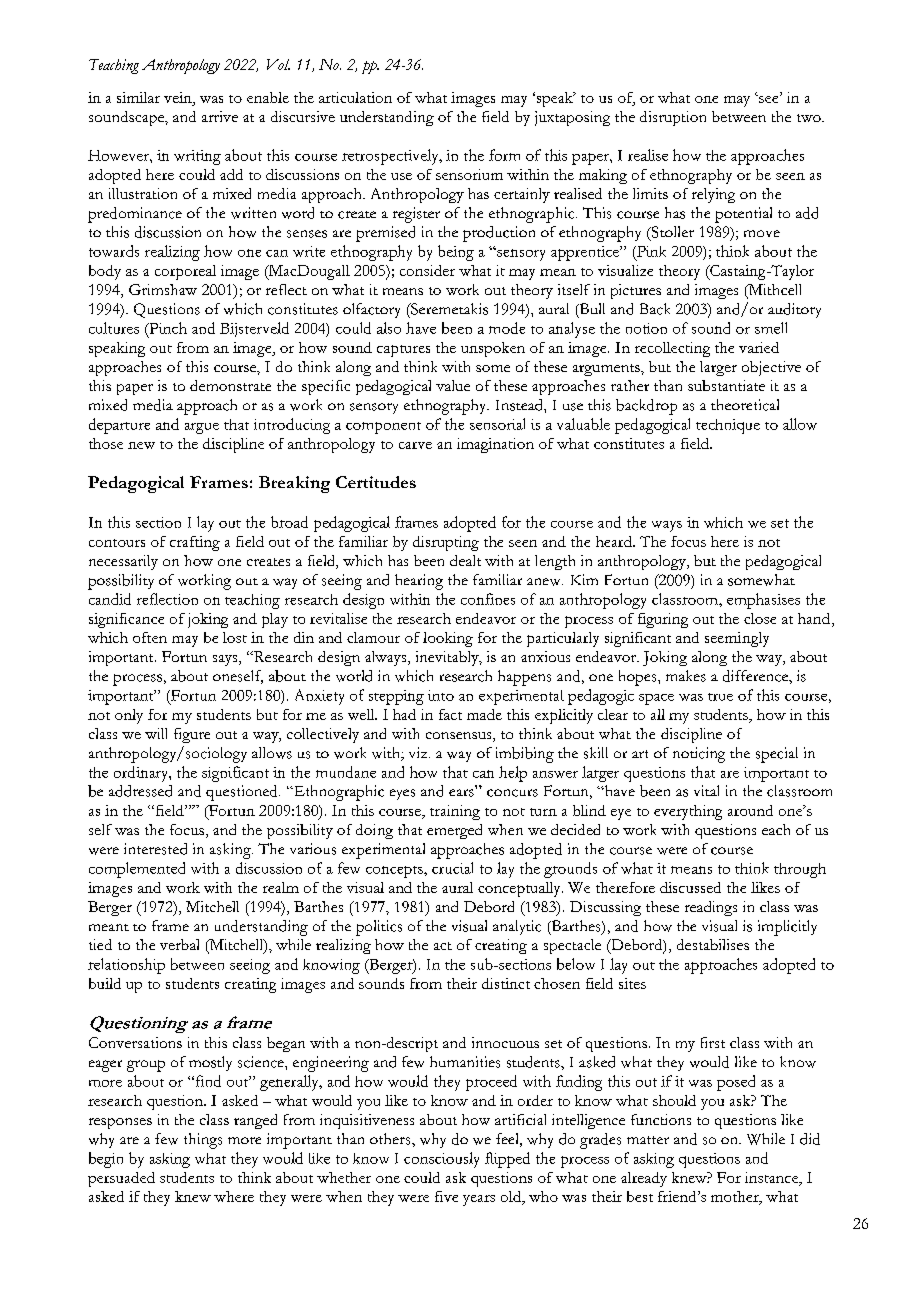 The height and width of the image is (1307, 924). I want to click on form, so click(504, 155).
